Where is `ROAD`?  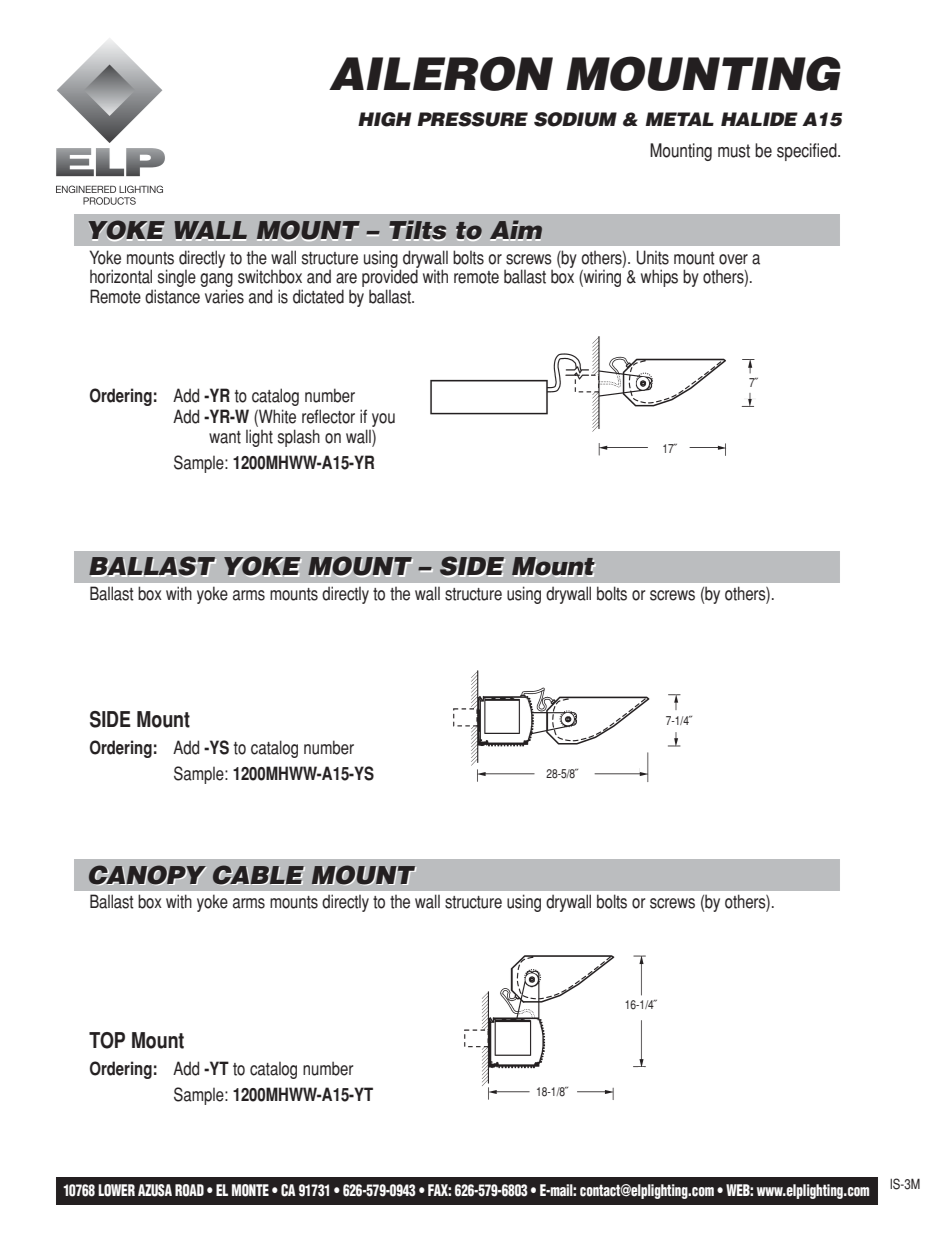 ROAD is located at coordinates (189, 1190).
